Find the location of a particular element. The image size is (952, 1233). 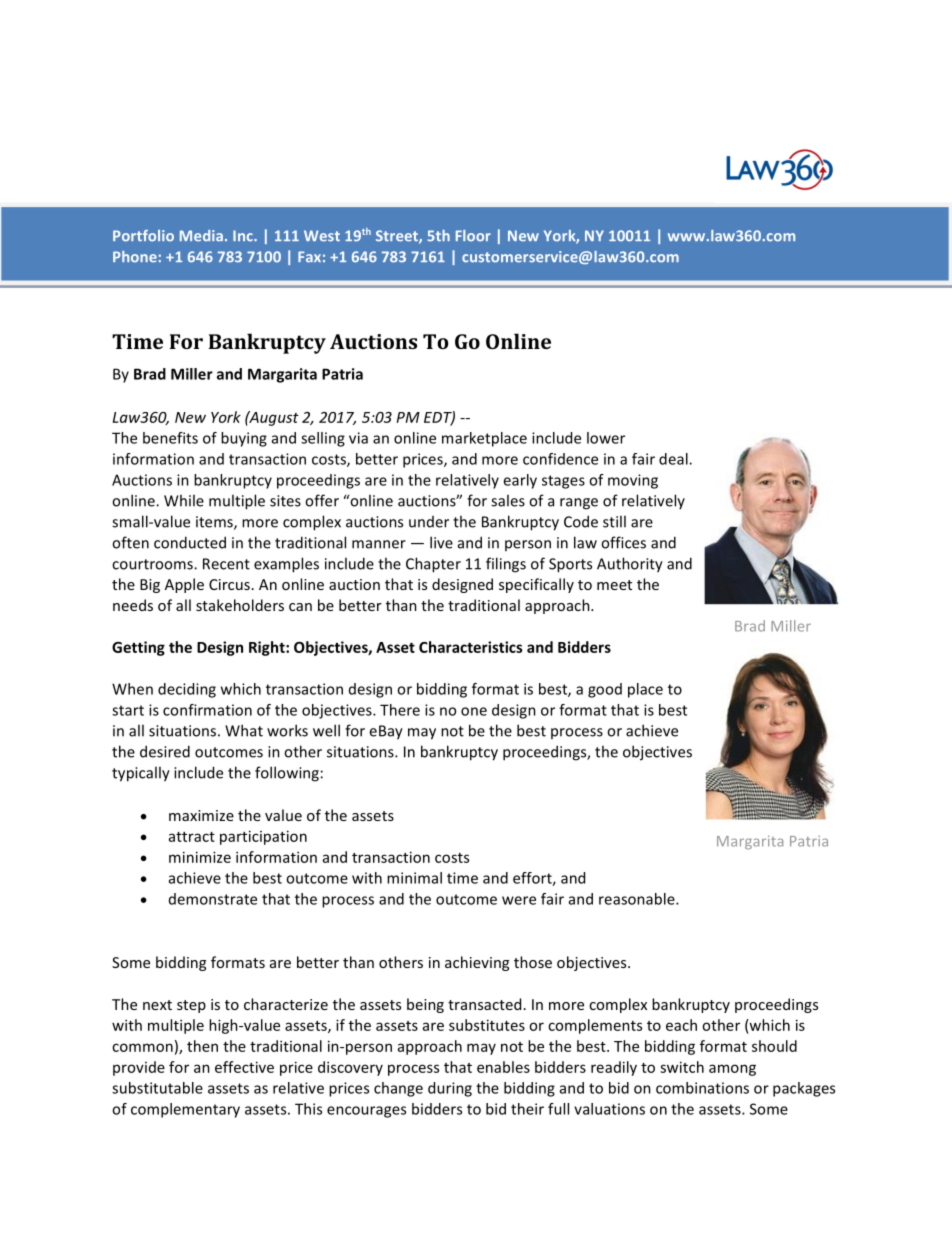

complementary is located at coordinates (185, 1110).
